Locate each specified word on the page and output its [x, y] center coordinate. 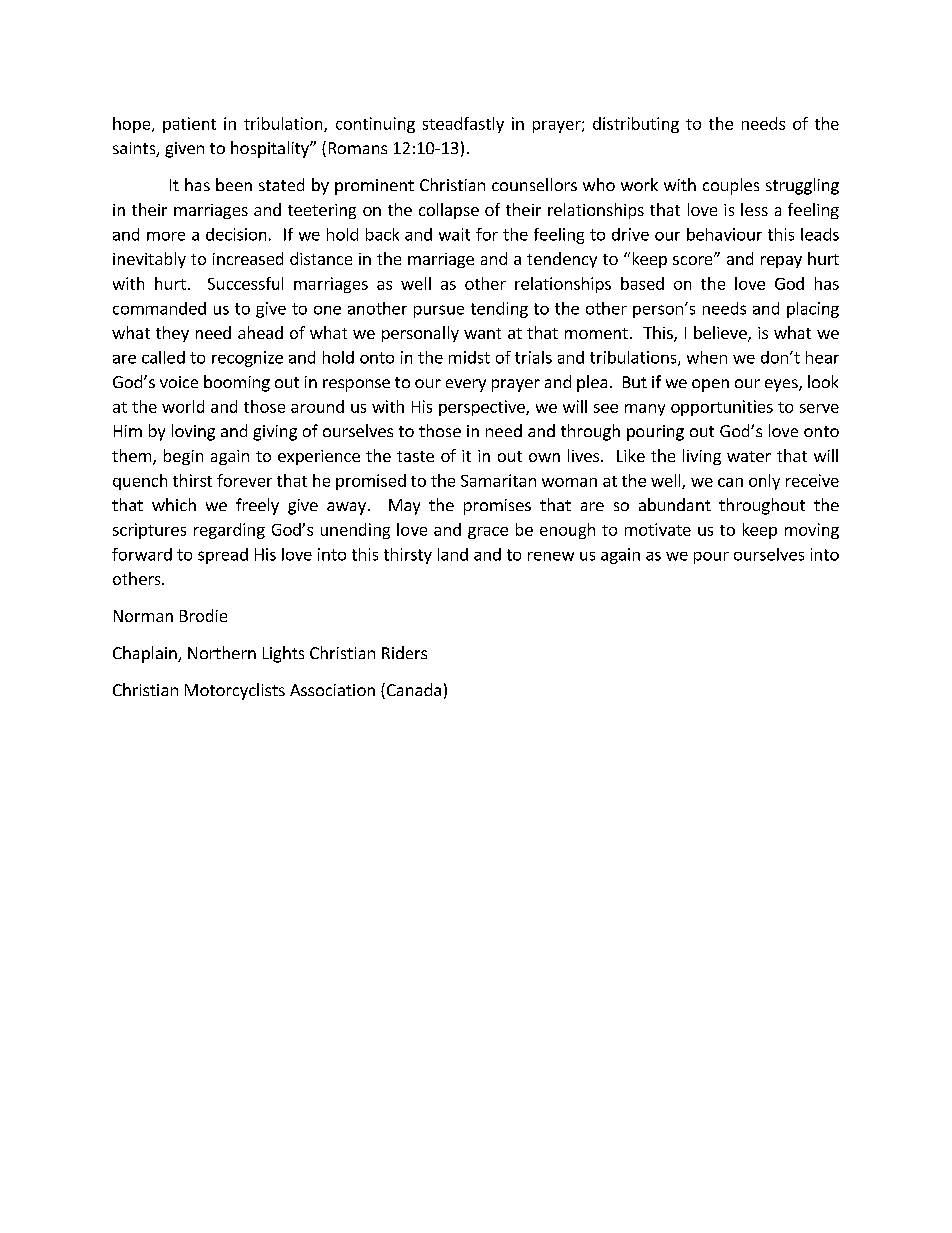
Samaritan [498, 480]
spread [223, 556]
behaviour [724, 234]
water [749, 456]
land [453, 554]
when [707, 357]
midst [469, 357]
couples [731, 186]
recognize [247, 359]
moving [812, 531]
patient [189, 125]
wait [454, 234]
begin [183, 457]
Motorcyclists [235, 691]
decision [236, 234]
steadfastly [463, 125]
